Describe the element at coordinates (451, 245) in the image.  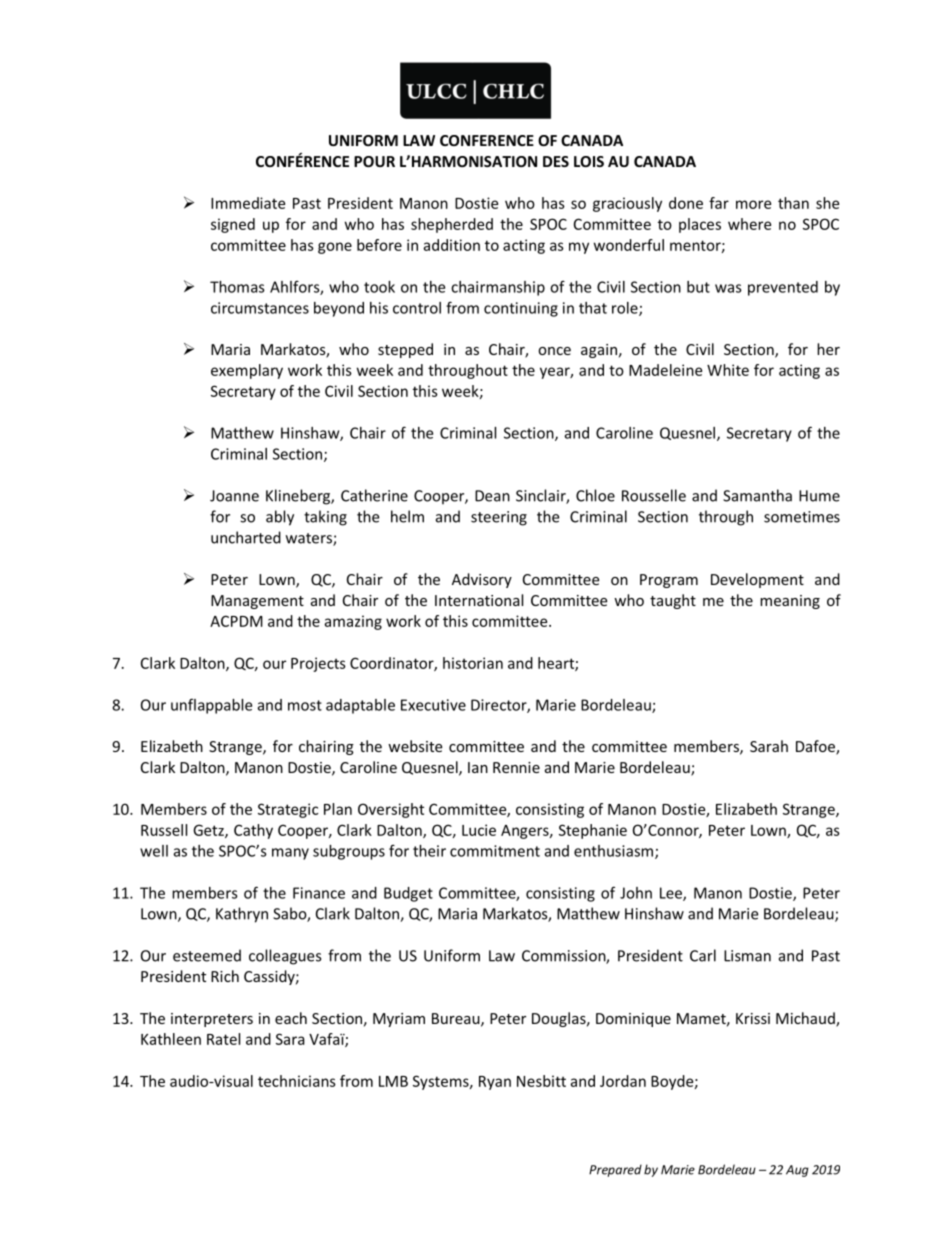
I see `addition` at that location.
